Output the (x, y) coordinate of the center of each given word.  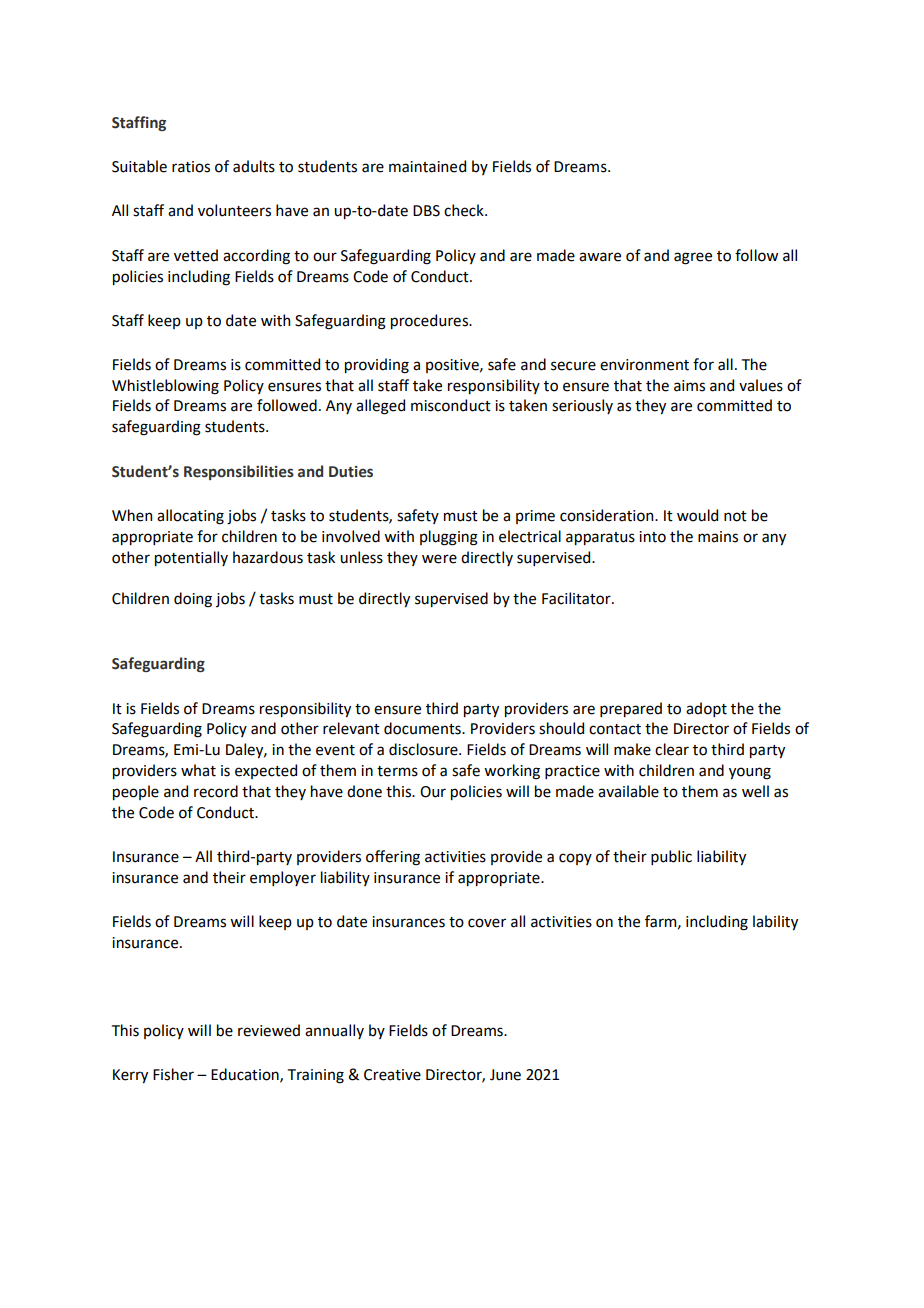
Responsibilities (239, 472)
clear (672, 749)
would (697, 515)
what (198, 770)
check (465, 210)
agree (693, 258)
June (505, 1075)
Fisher (173, 1074)
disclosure (424, 749)
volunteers (234, 210)
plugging (449, 538)
